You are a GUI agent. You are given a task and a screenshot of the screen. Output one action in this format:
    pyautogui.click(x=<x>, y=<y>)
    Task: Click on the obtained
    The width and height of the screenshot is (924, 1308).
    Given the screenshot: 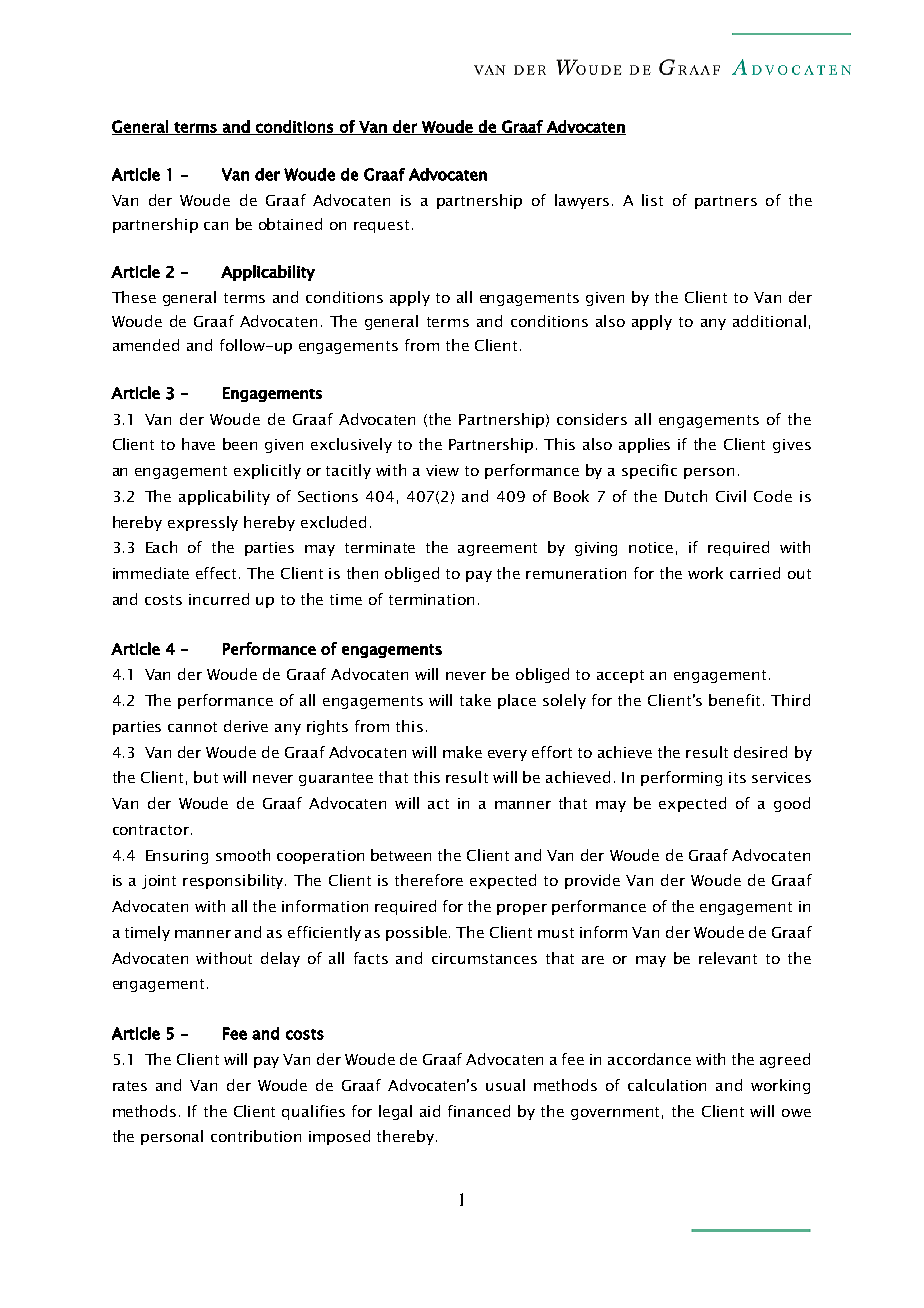 What is the action you would take?
    pyautogui.click(x=290, y=224)
